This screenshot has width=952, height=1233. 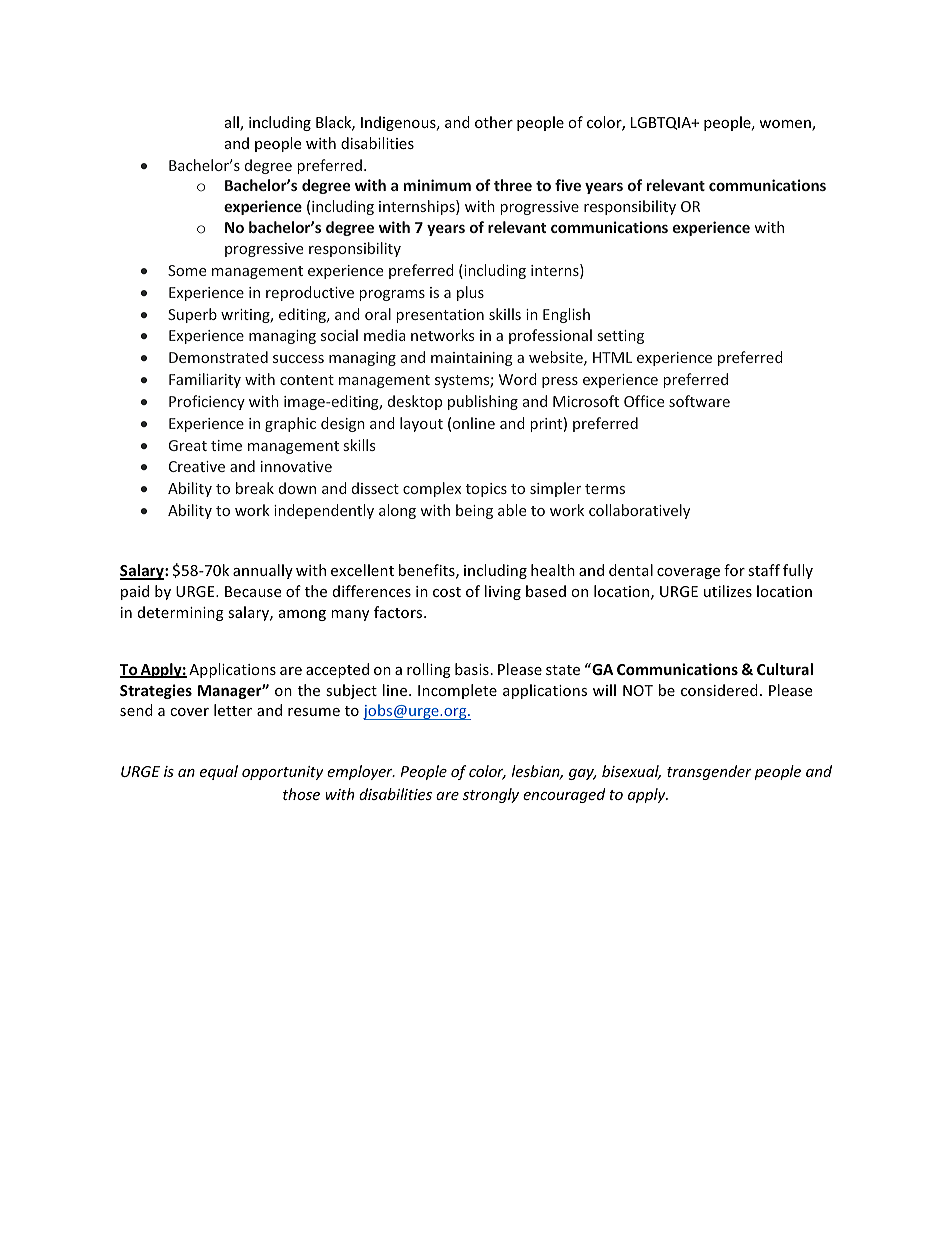 I want to click on software, so click(x=699, y=401).
